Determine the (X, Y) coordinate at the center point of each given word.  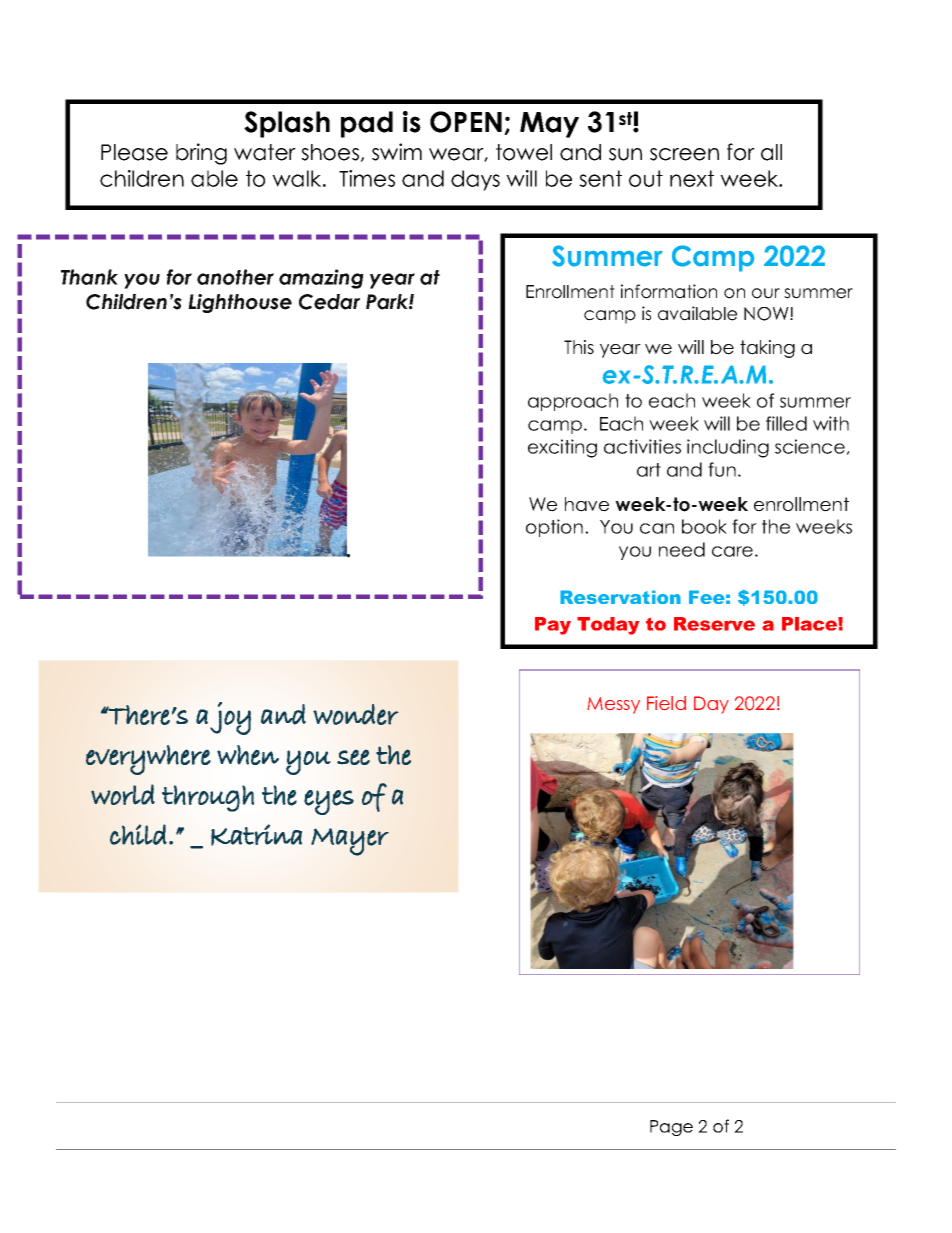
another (235, 277)
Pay (553, 626)
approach (573, 402)
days (475, 180)
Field (666, 703)
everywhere (148, 760)
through (208, 798)
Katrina (256, 835)
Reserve (714, 624)
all (771, 152)
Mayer (350, 842)
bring (201, 154)
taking (767, 349)
